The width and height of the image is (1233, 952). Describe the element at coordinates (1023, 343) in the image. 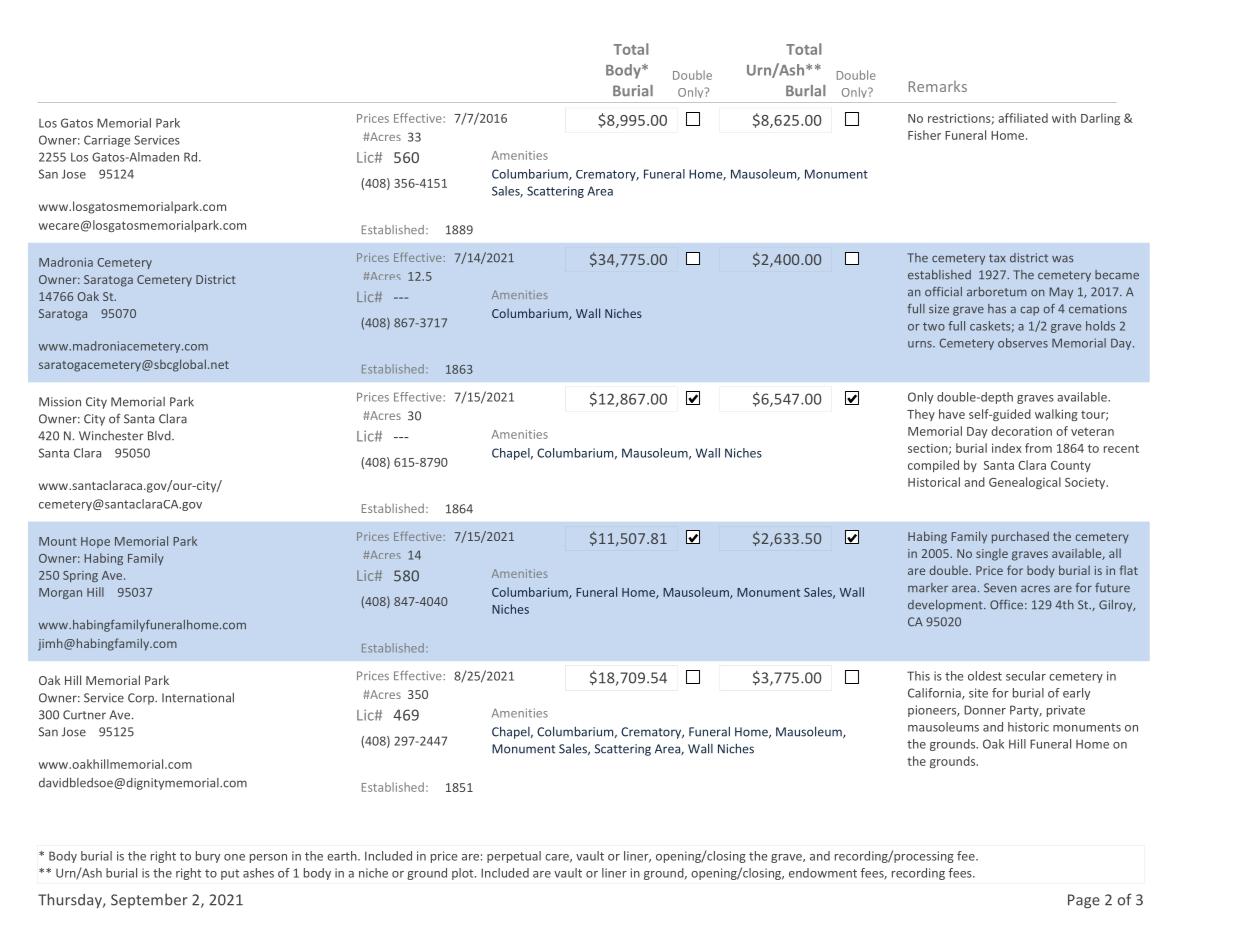

I see `observes` at that location.
